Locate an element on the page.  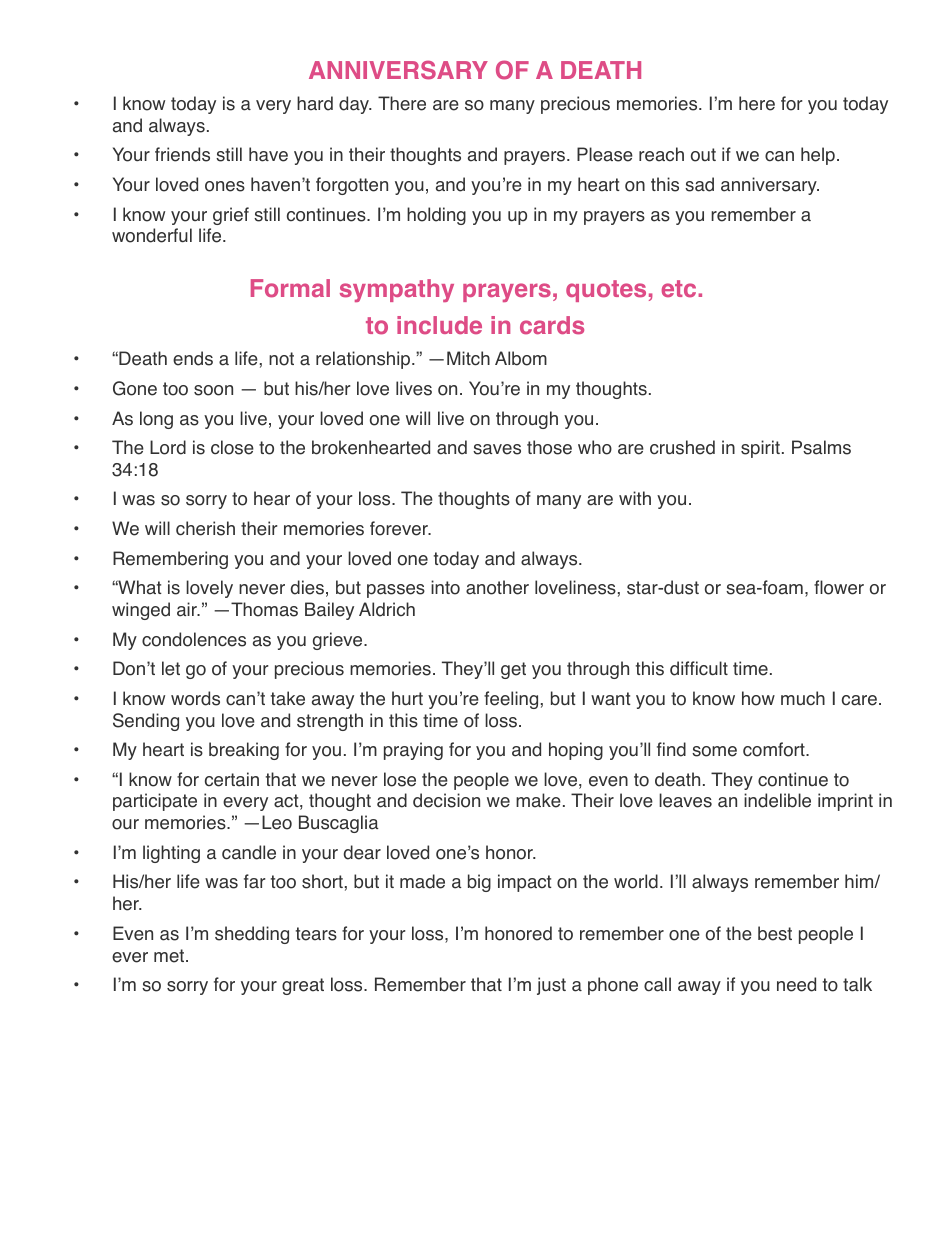
help is located at coordinates (818, 156).
